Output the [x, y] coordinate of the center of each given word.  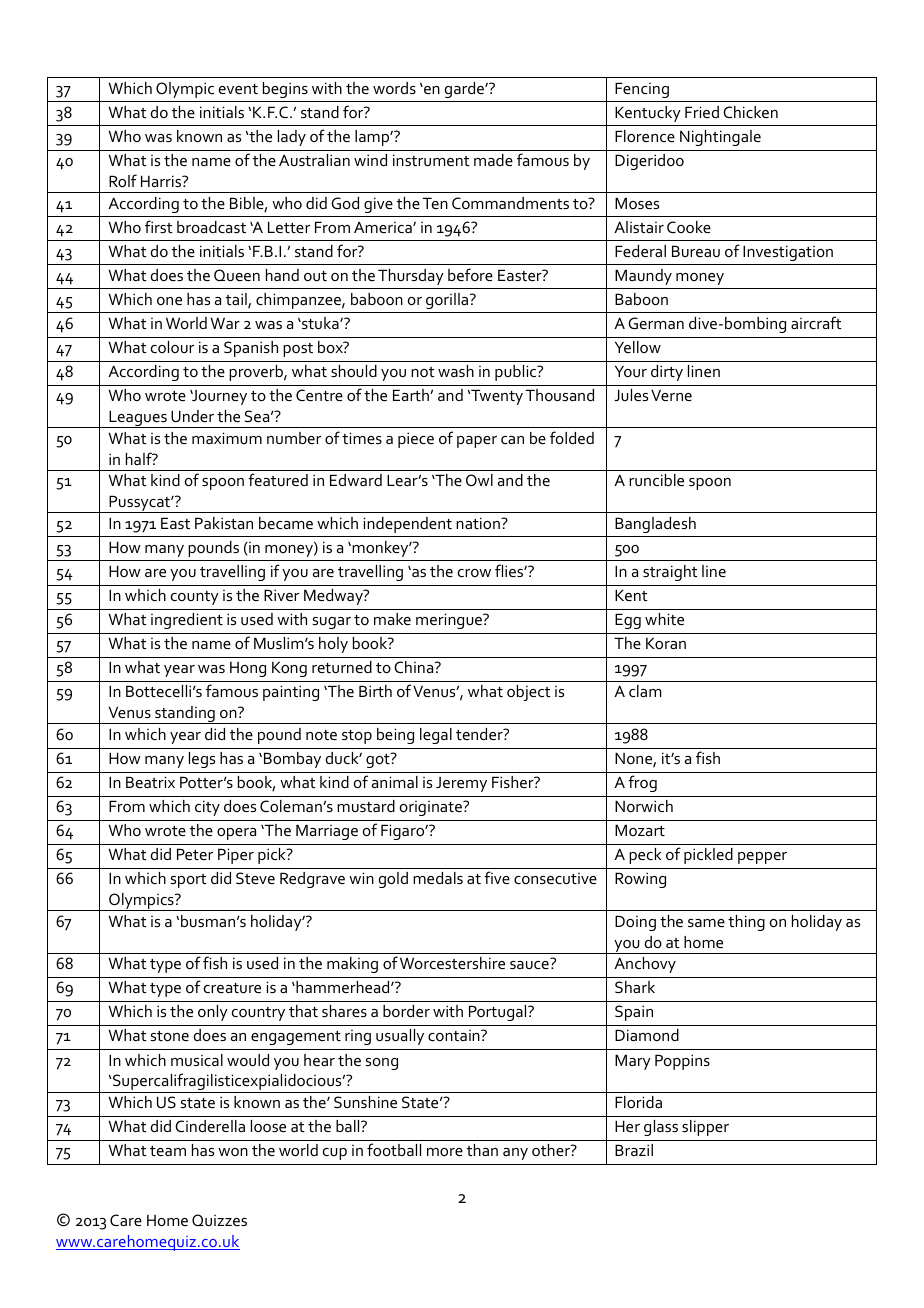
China [415, 667]
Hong [248, 669]
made [493, 160]
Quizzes [219, 1220]
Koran [666, 643]
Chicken [750, 112]
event [238, 89]
